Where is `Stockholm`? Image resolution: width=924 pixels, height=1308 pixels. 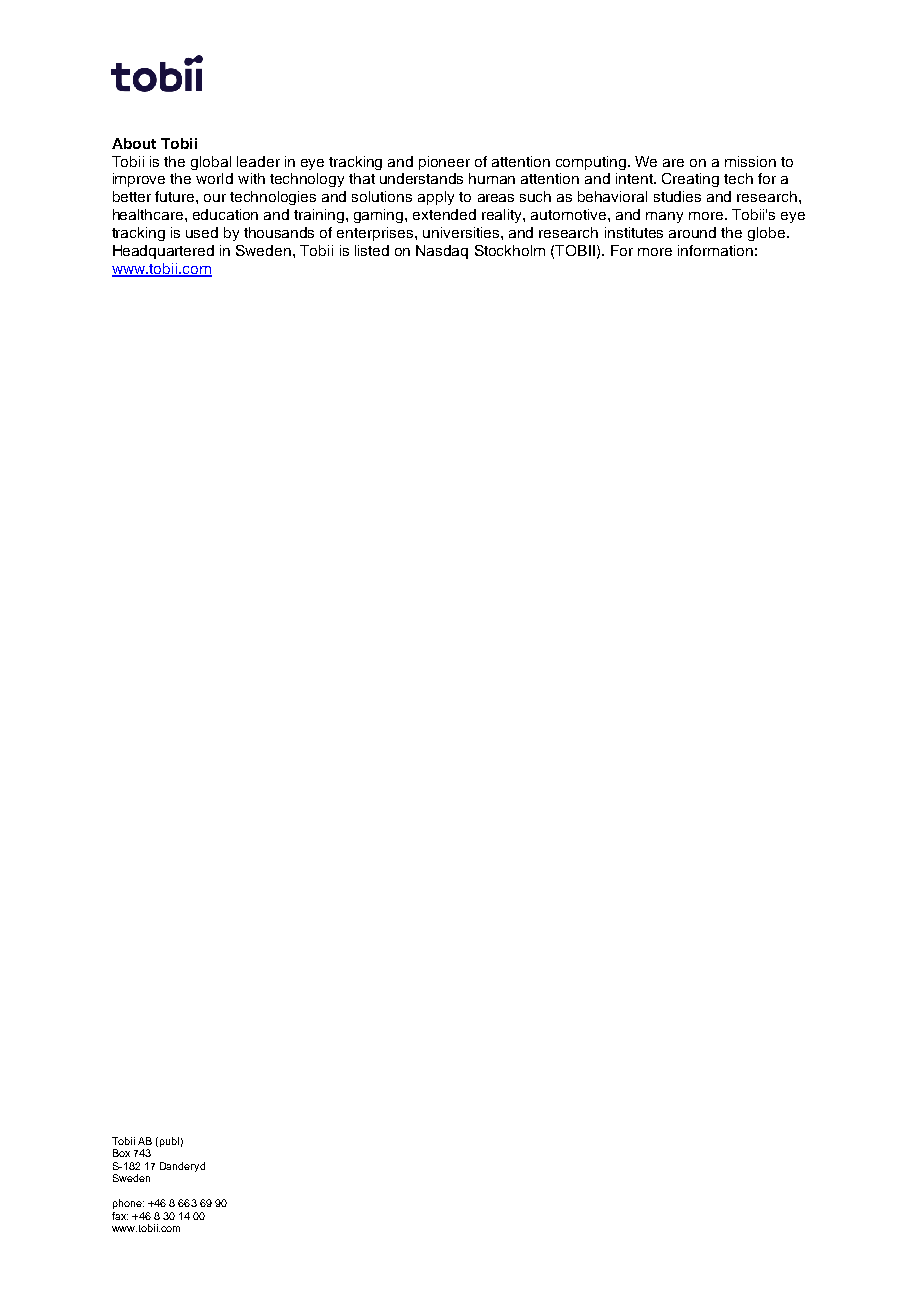 Stockholm is located at coordinates (510, 250).
